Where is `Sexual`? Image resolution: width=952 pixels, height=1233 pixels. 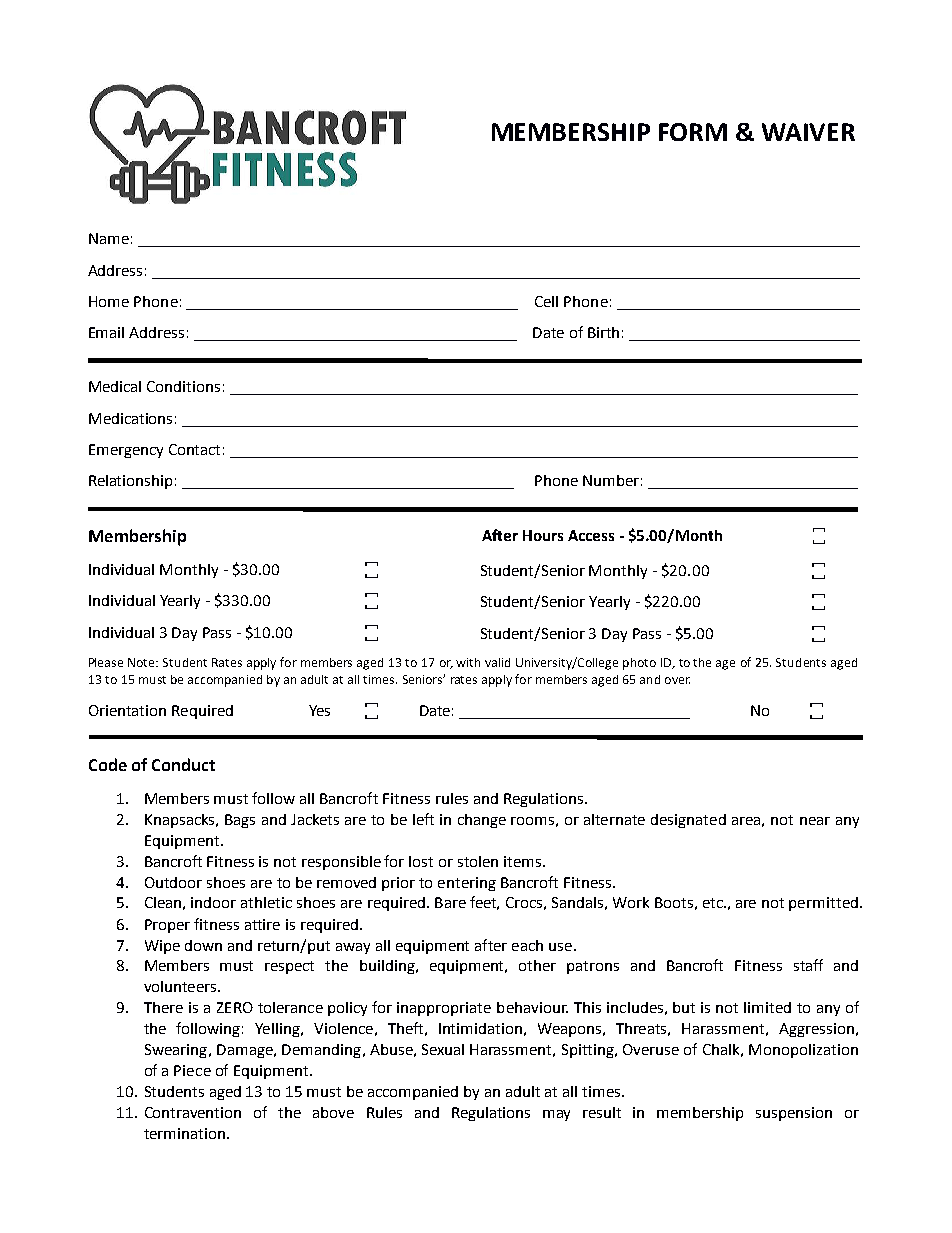 Sexual is located at coordinates (443, 1049).
